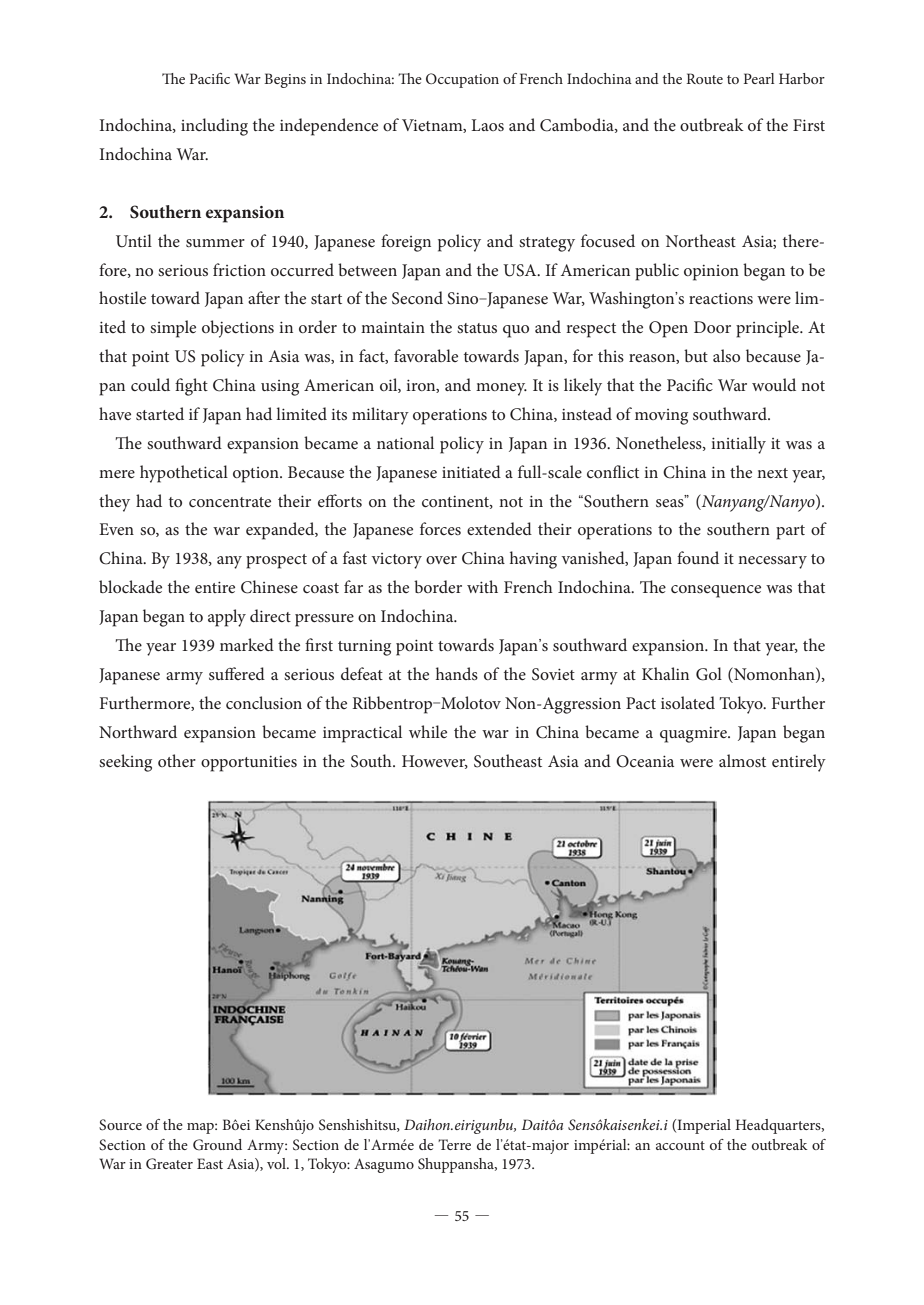 This image has height=1305, width=924. I want to click on Laos, so click(487, 125).
